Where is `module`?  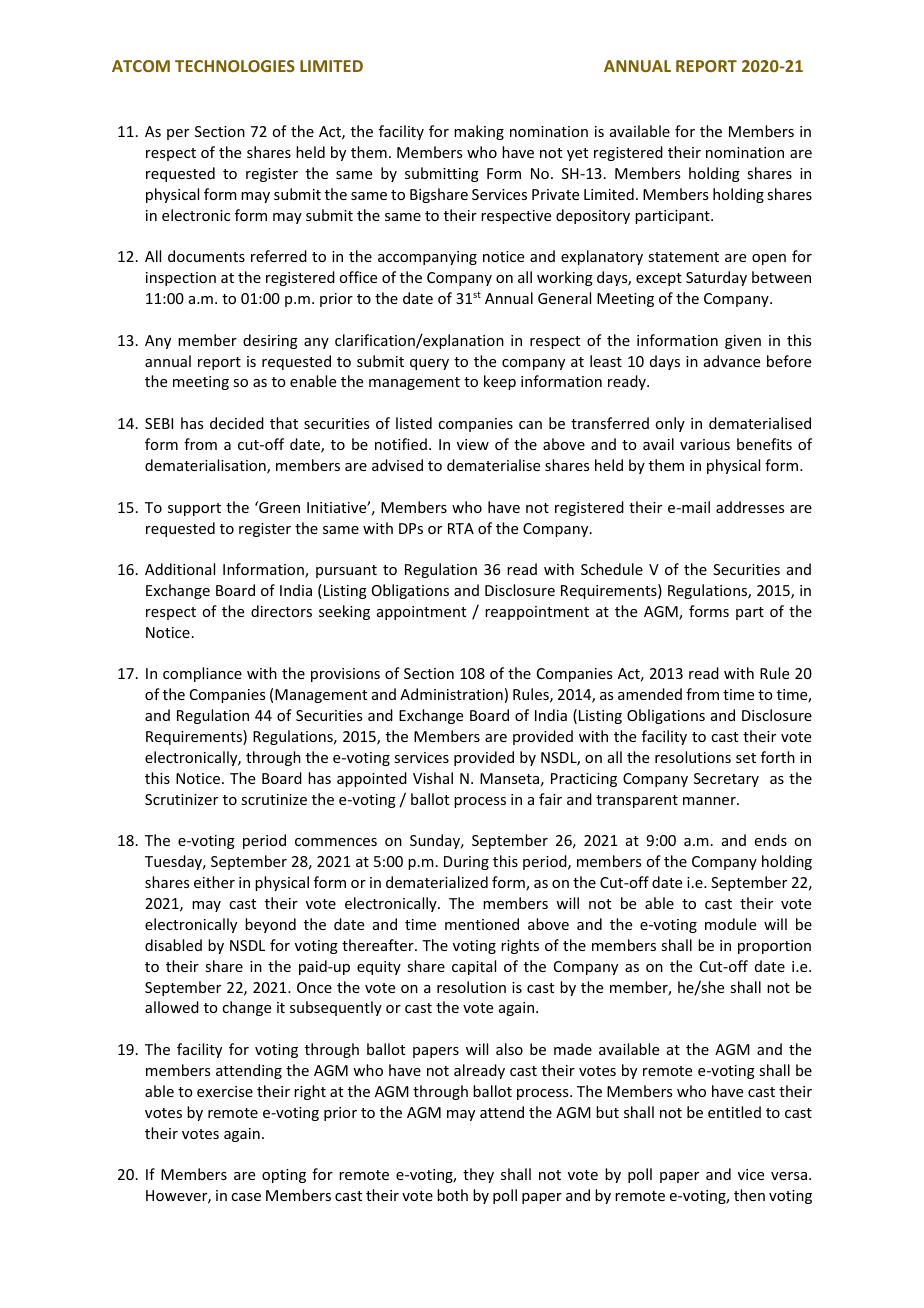 module is located at coordinates (730, 924).
